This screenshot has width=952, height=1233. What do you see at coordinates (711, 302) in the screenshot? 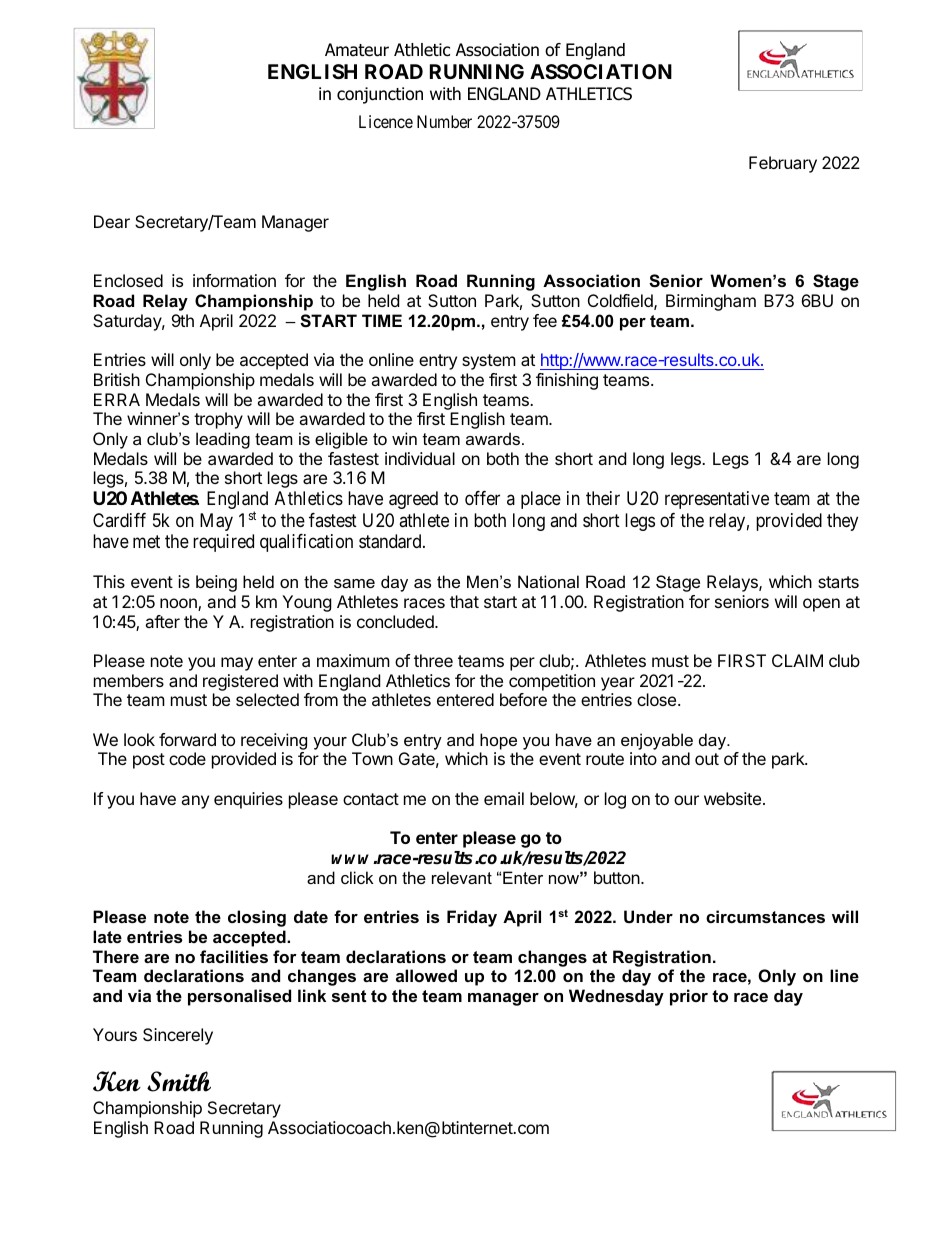
I see `Birmingham` at bounding box center [711, 302].
